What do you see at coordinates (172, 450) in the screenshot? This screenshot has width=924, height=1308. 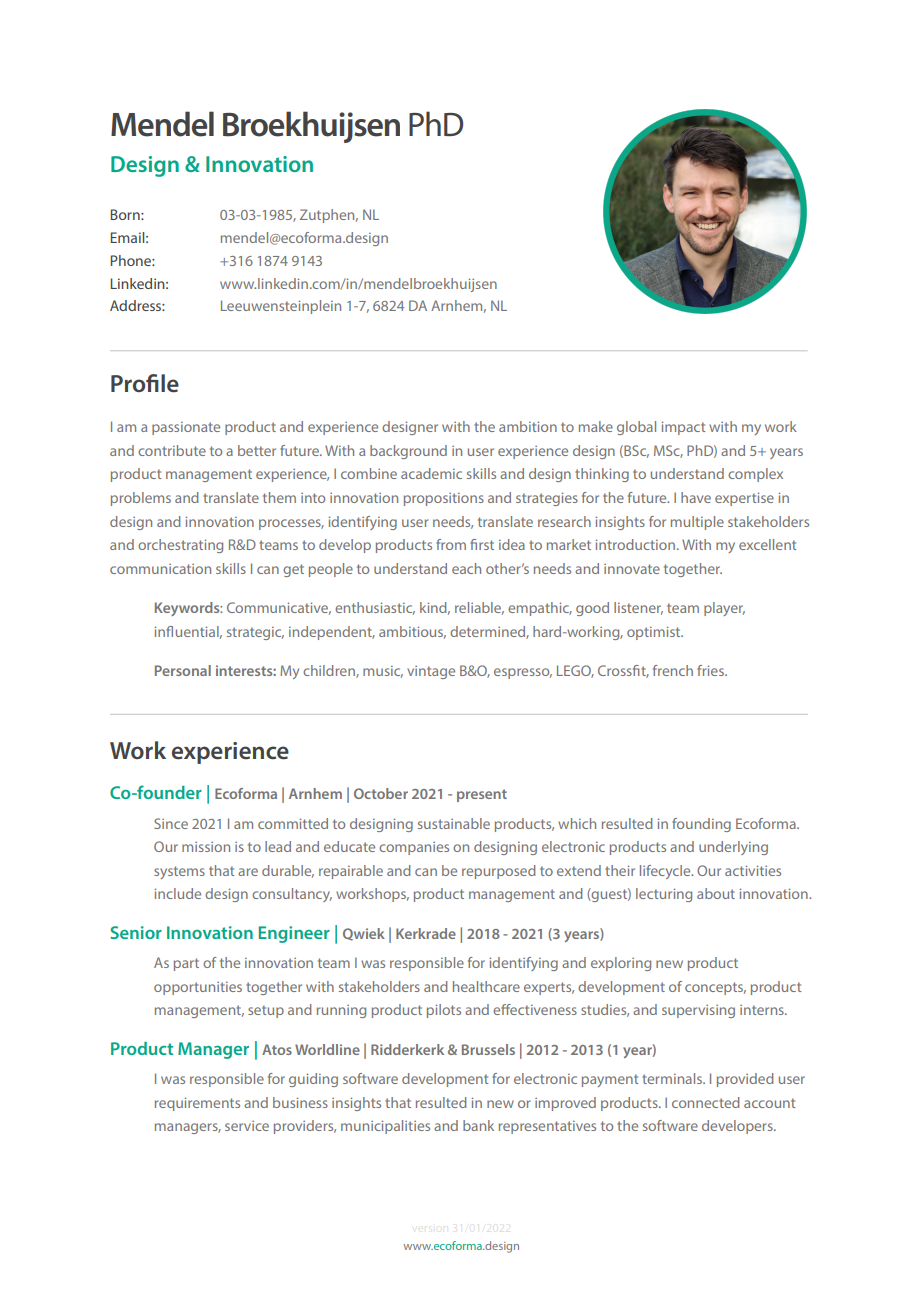 I see `contribute` at bounding box center [172, 450].
